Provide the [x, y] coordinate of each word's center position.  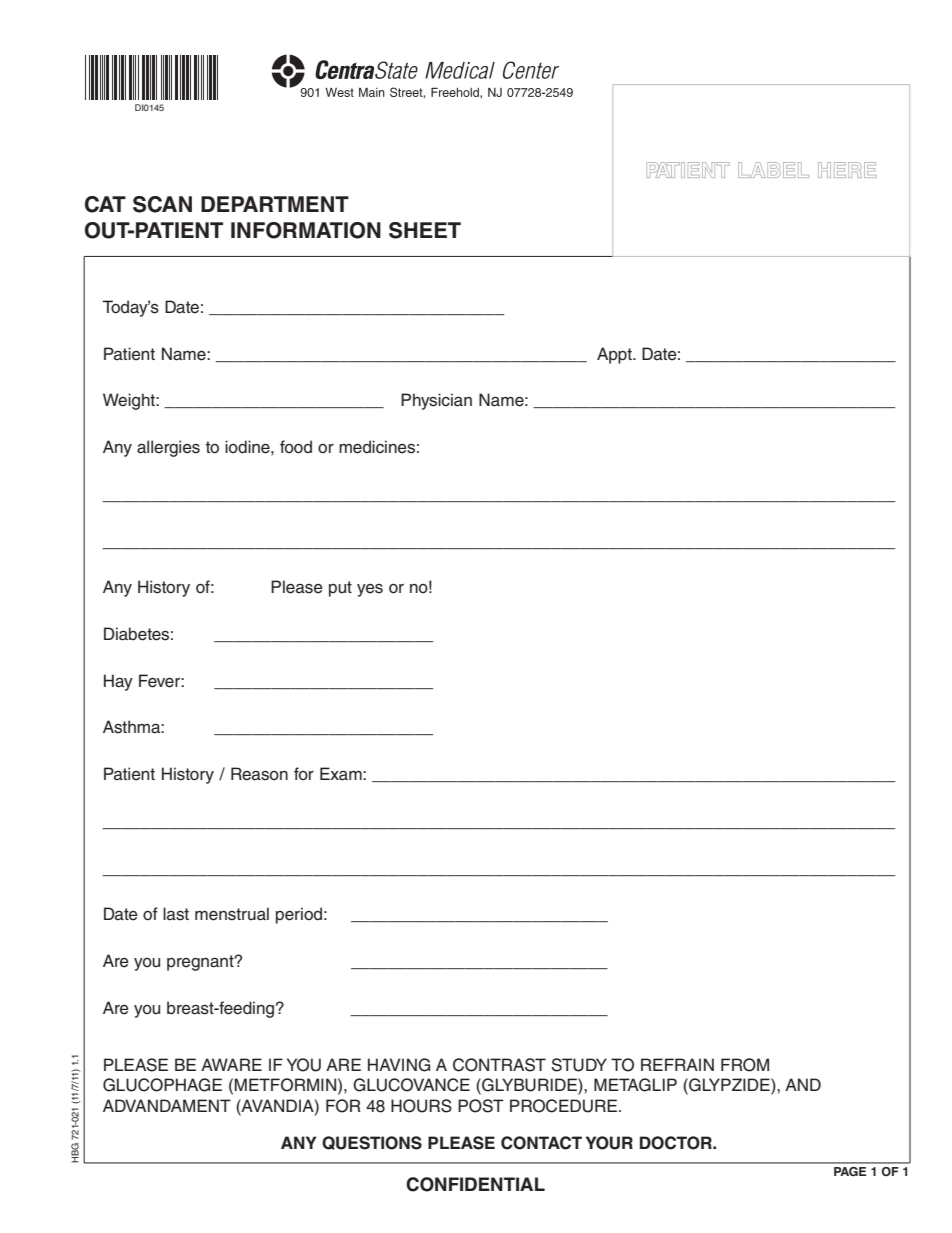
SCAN [162, 204]
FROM [745, 1065]
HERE [847, 170]
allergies [168, 448]
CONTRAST [499, 1065]
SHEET [425, 230]
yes [370, 590]
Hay [118, 682]
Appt [615, 355]
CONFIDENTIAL [475, 1184]
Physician [436, 401]
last [176, 914]
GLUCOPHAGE [162, 1085]
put [340, 589]
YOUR [609, 1143]
